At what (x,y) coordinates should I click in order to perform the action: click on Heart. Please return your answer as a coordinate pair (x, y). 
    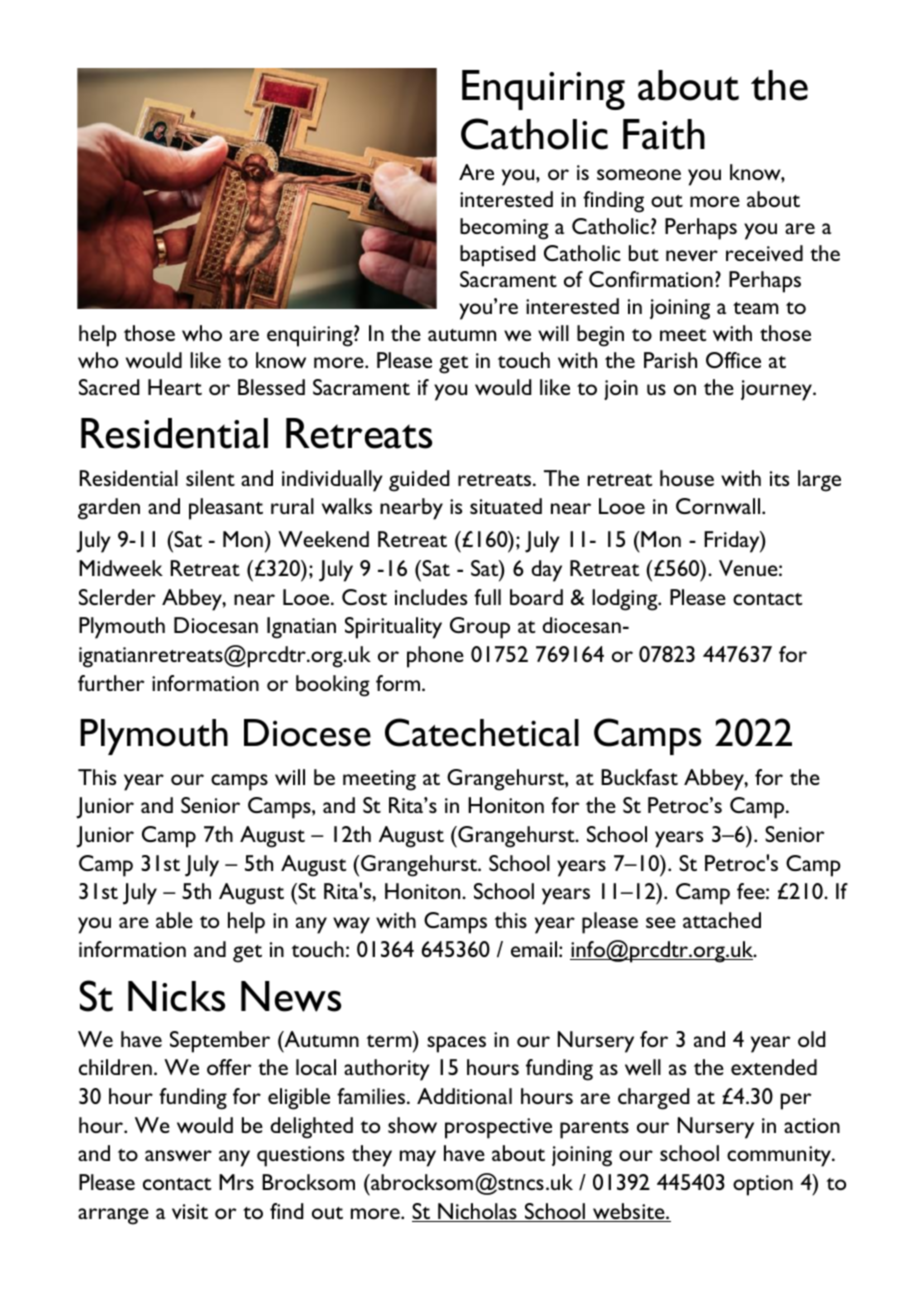
    Looking at the image, I should click on (175, 387).
